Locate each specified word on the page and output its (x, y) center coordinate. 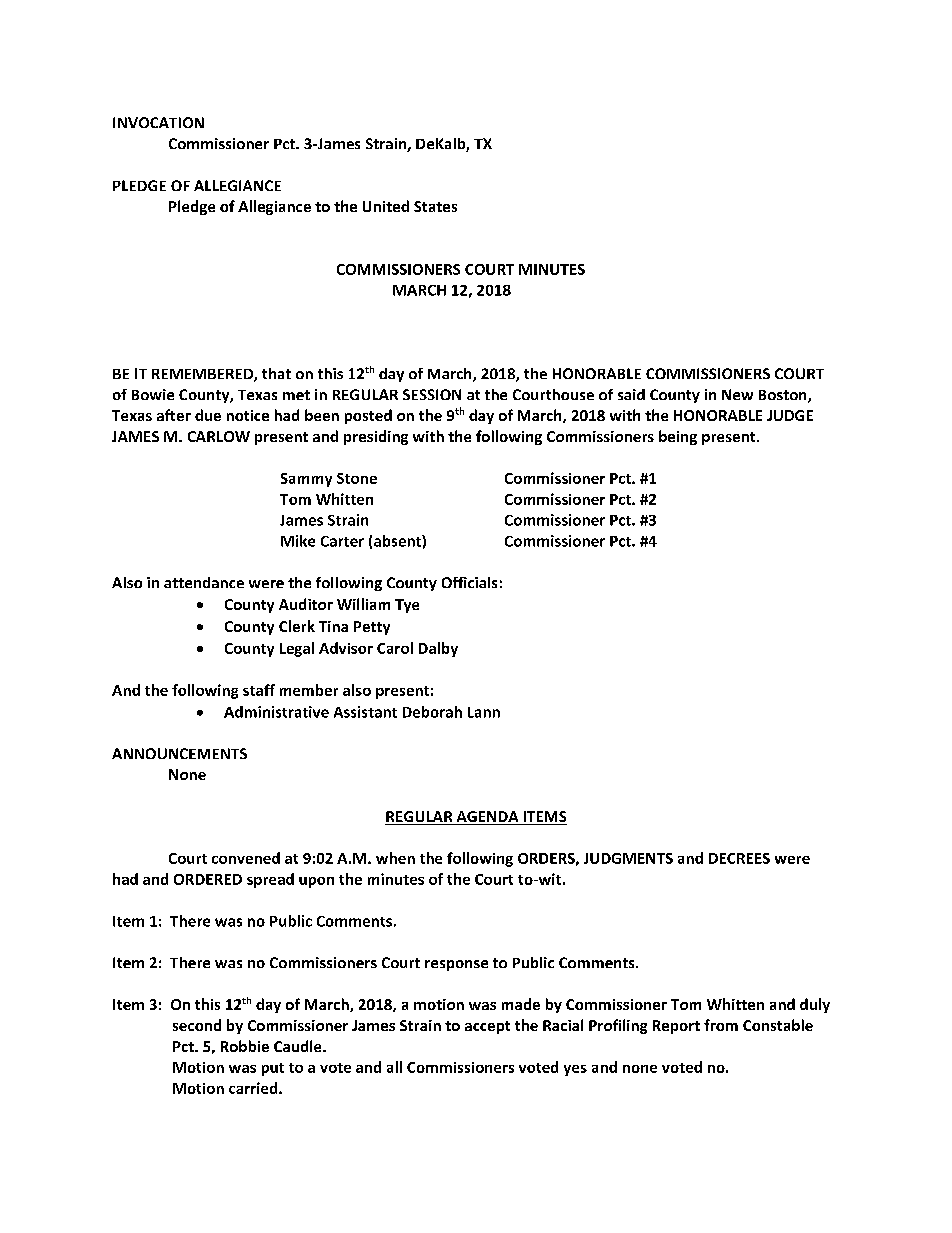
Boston (784, 396)
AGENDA (487, 818)
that (276, 373)
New (737, 394)
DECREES (739, 858)
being (678, 437)
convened (246, 858)
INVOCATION (158, 122)
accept (487, 1027)
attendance (204, 582)
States (435, 206)
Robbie (245, 1046)
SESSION (432, 394)
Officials (469, 582)
